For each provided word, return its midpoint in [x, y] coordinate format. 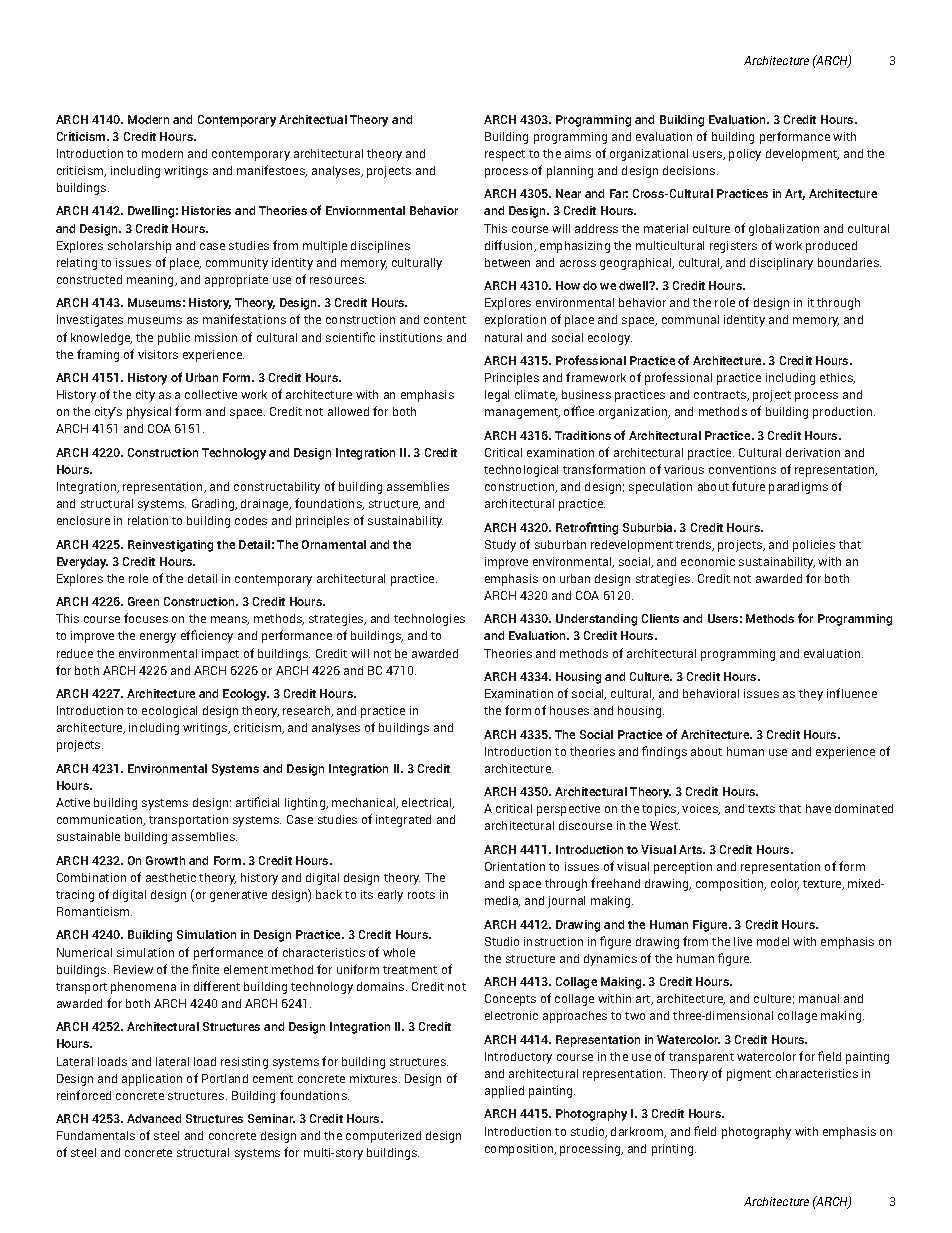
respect [505, 155]
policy [745, 155]
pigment [749, 1075]
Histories [206, 210]
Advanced [154, 1118]
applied [504, 1092]
